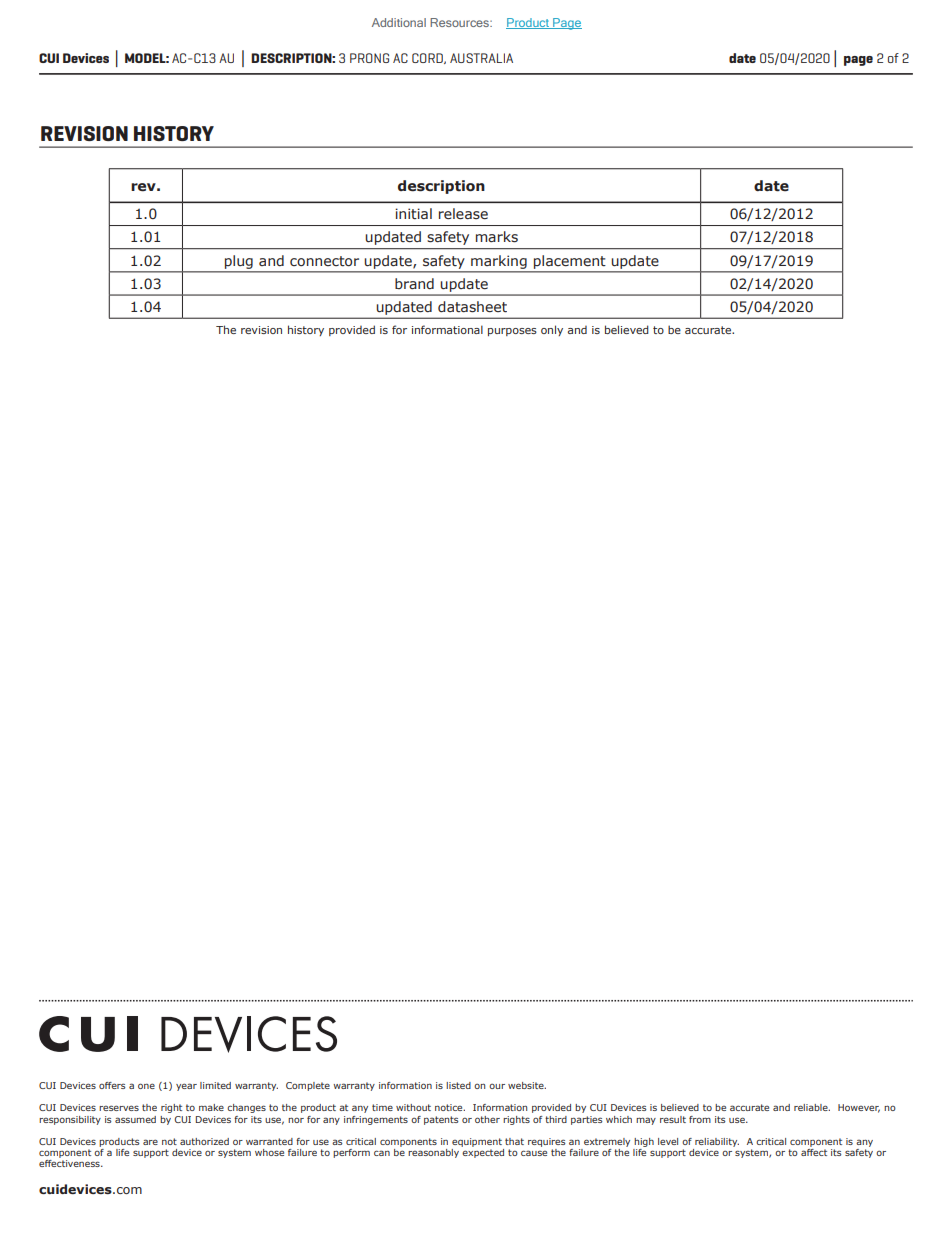 The height and width of the screenshot is (1233, 952). What do you see at coordinates (472, 307) in the screenshot?
I see `datasheet` at bounding box center [472, 307].
